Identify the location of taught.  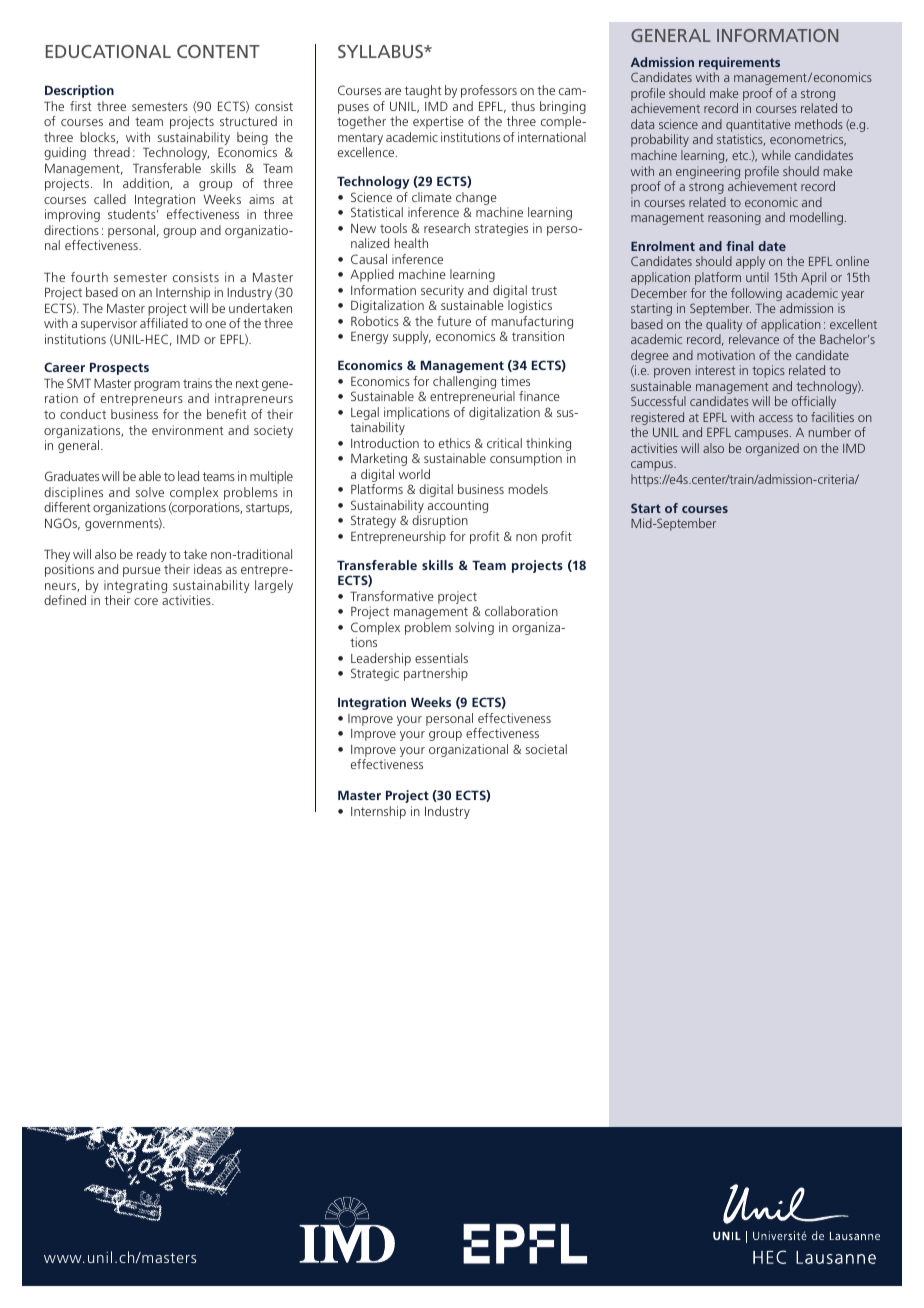
(423, 91).
